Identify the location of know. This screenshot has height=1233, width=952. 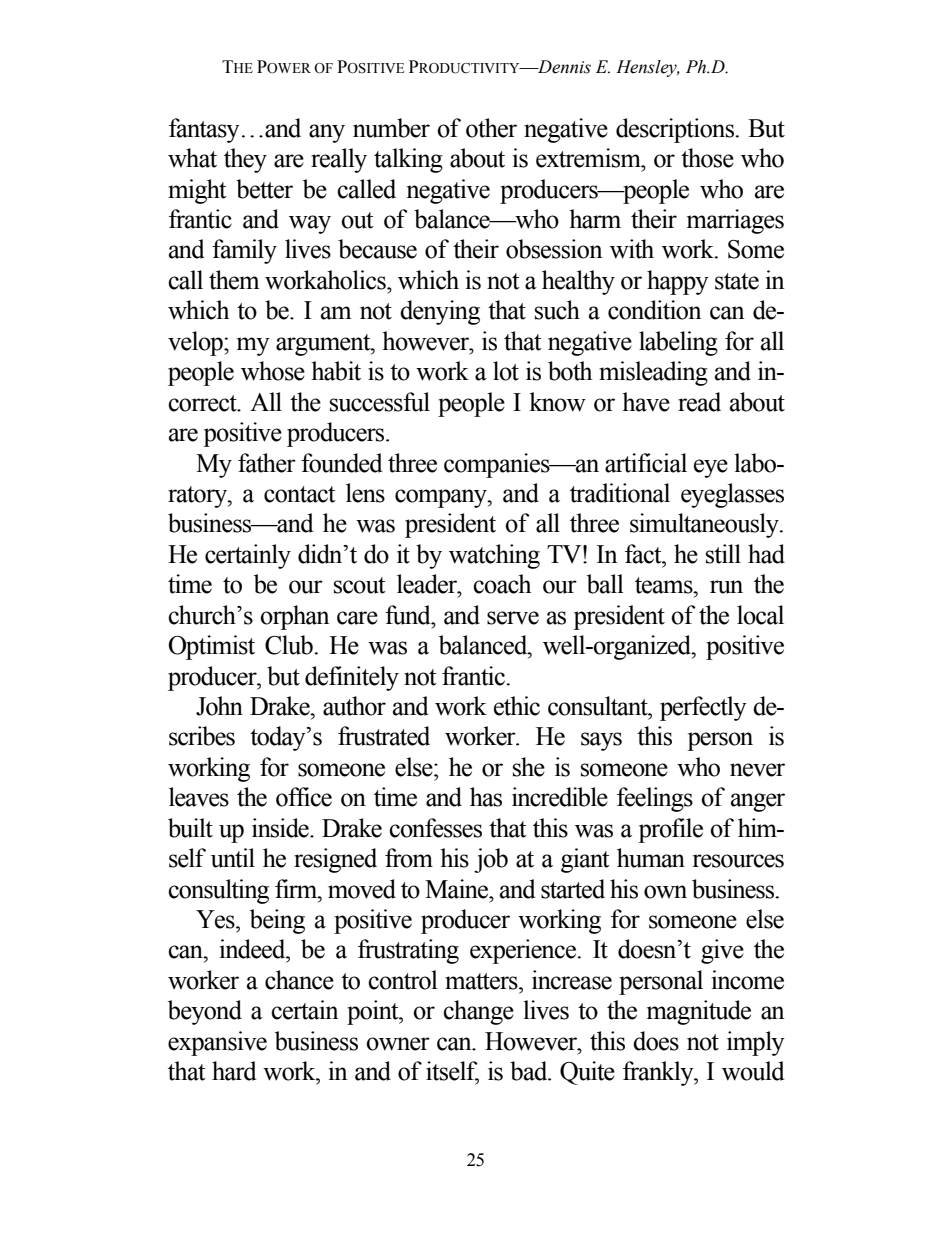
(557, 402).
